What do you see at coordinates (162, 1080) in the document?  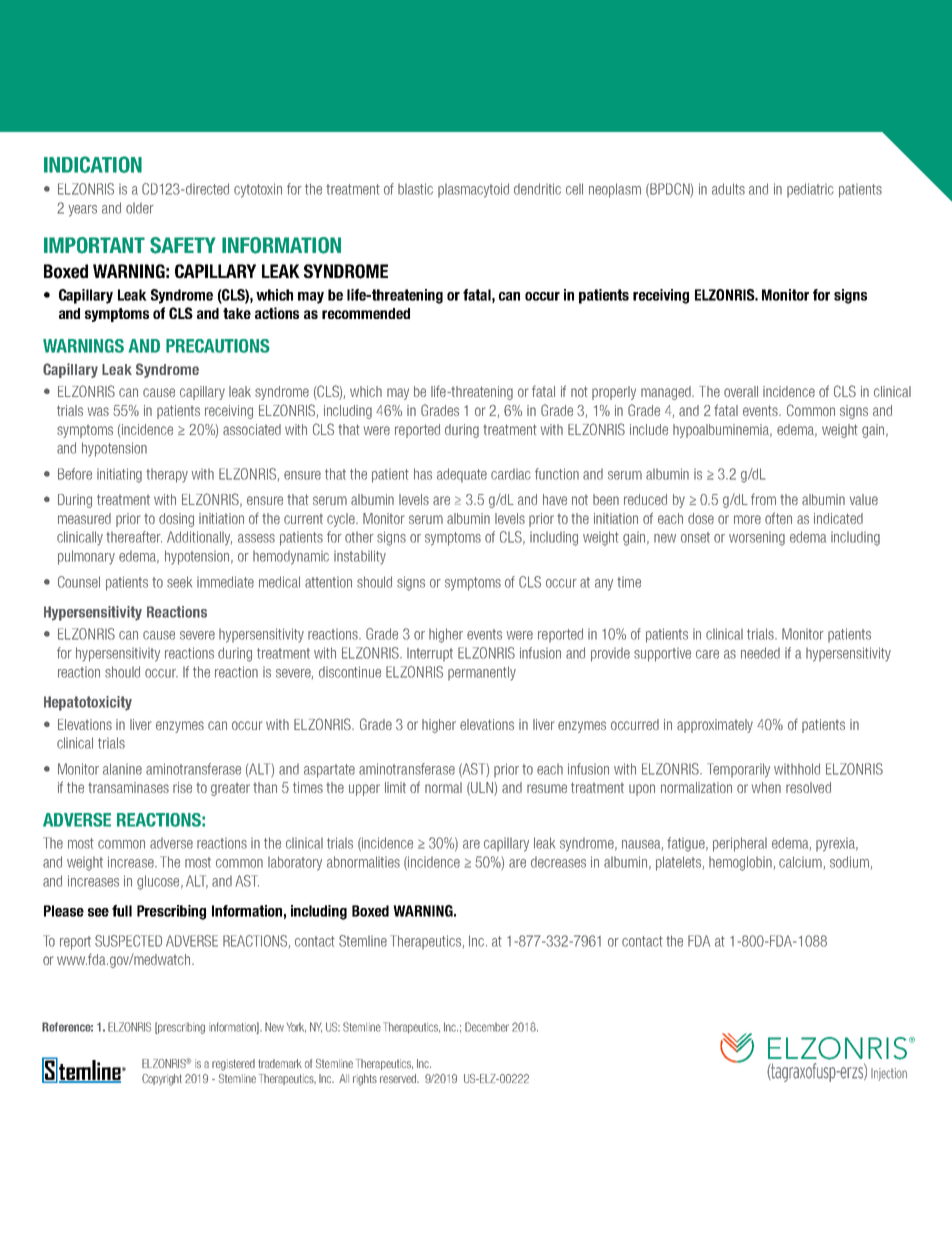 I see `Copyright` at bounding box center [162, 1080].
